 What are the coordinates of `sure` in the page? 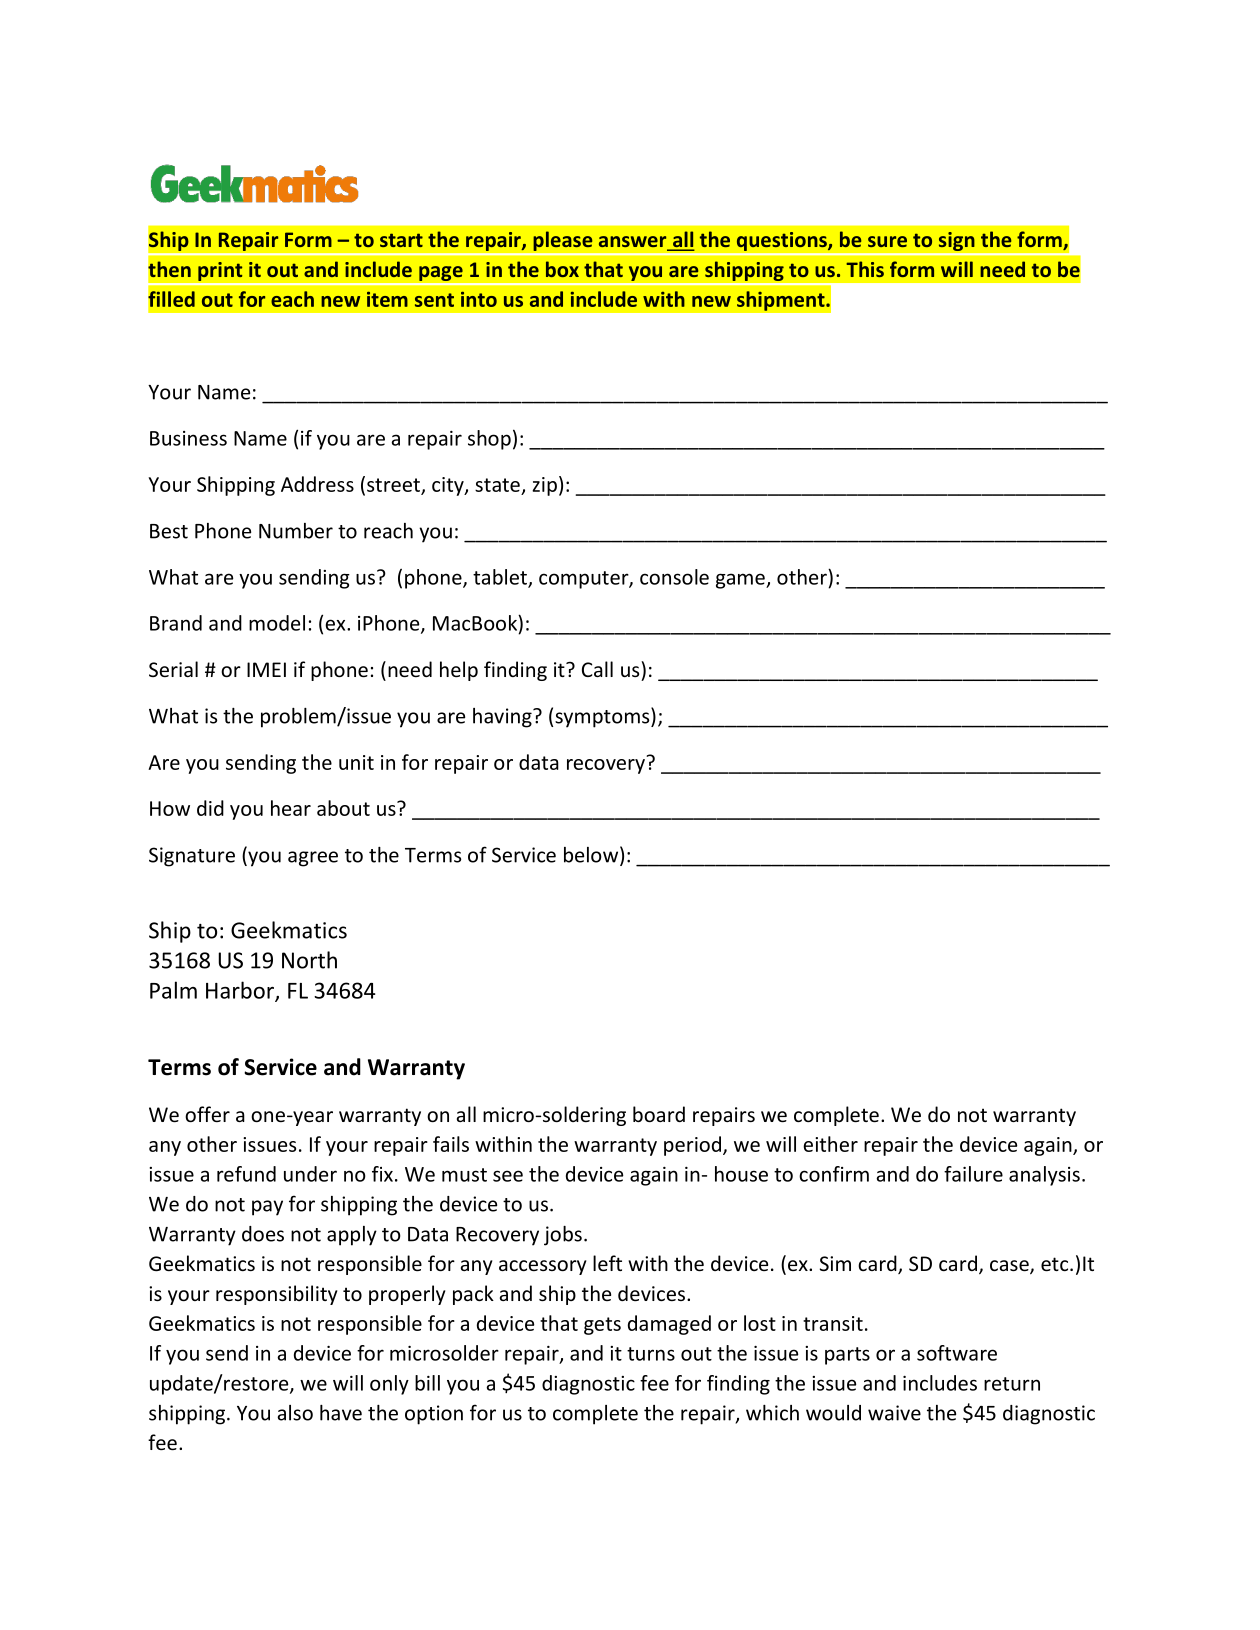 It's located at (887, 241).
